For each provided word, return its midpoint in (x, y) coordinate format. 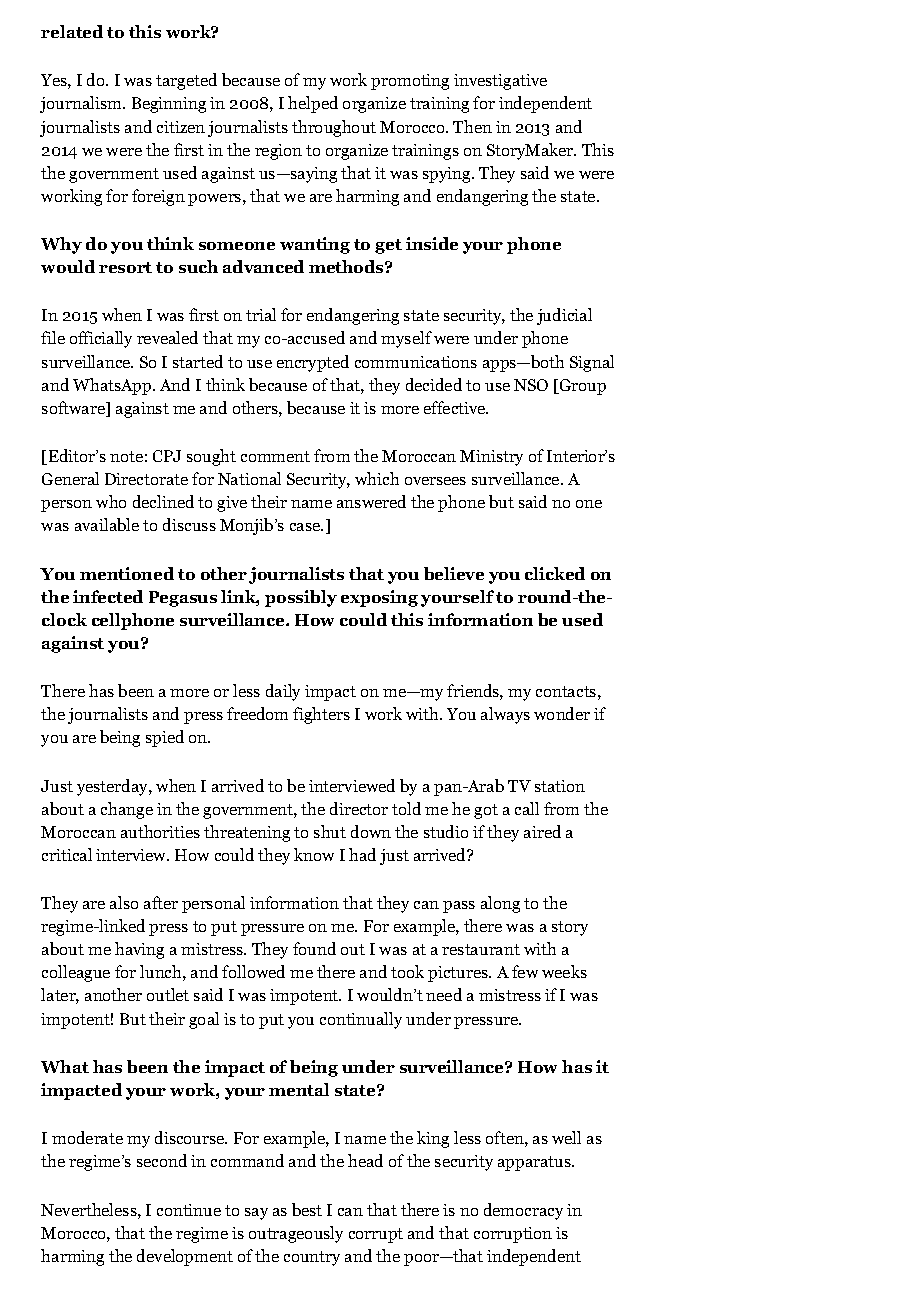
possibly (301, 598)
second (162, 1160)
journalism (82, 104)
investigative (500, 82)
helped (313, 104)
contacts (566, 691)
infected (108, 596)
